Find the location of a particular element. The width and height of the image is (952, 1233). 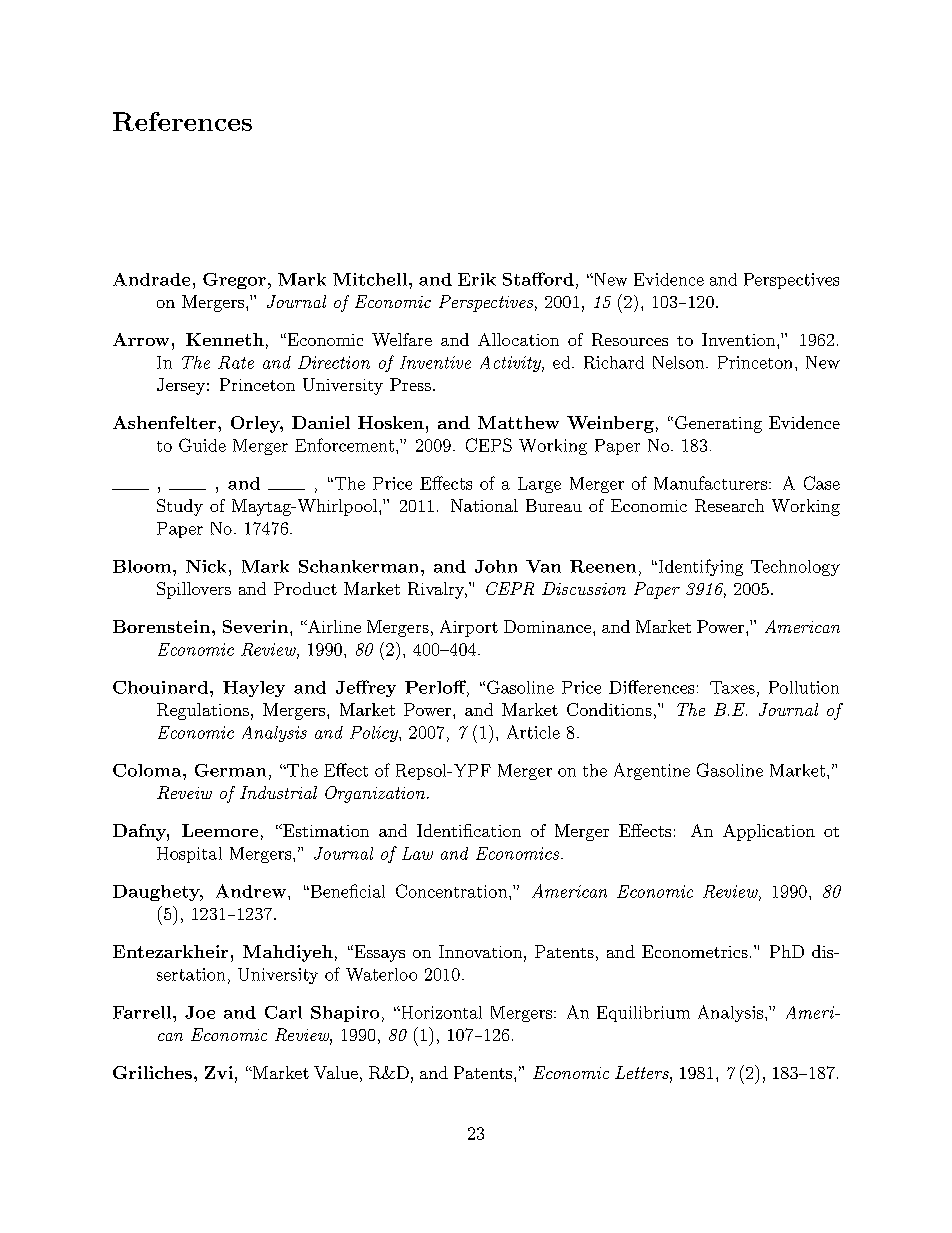

CEPR is located at coordinates (510, 588).
